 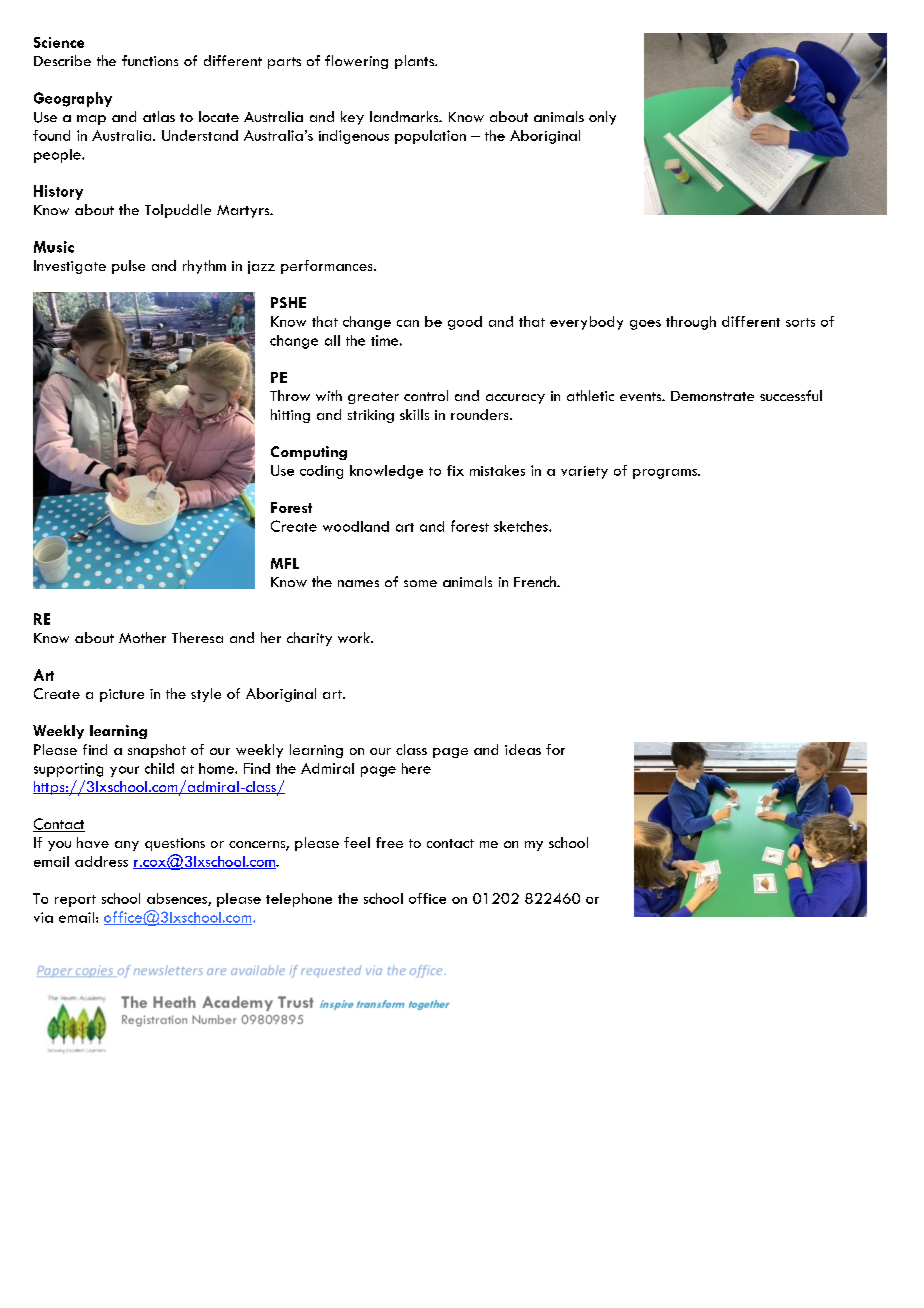 What do you see at coordinates (712, 396) in the document?
I see `Demonstrate` at bounding box center [712, 396].
